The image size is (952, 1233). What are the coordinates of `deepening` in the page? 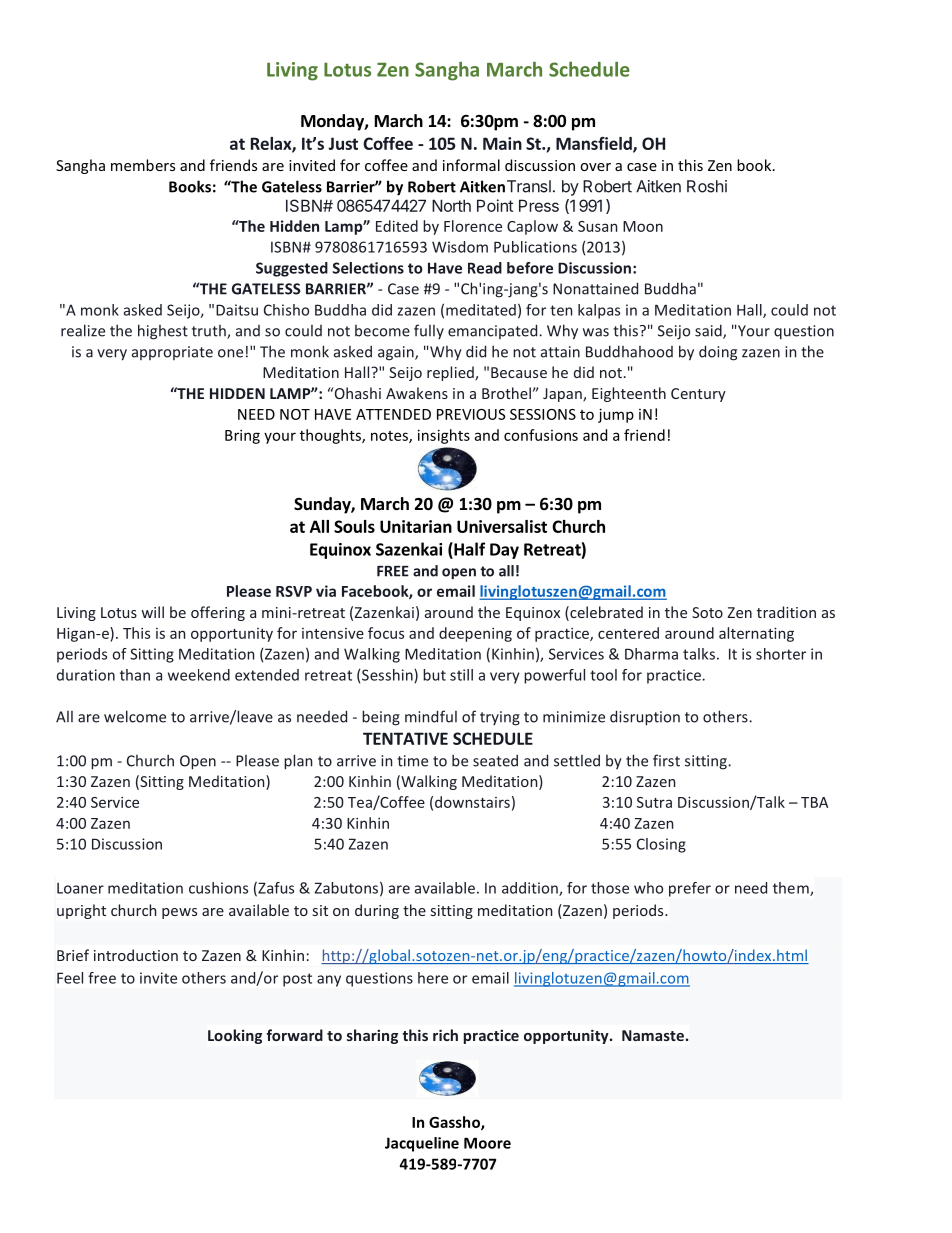 It's located at (475, 634).
